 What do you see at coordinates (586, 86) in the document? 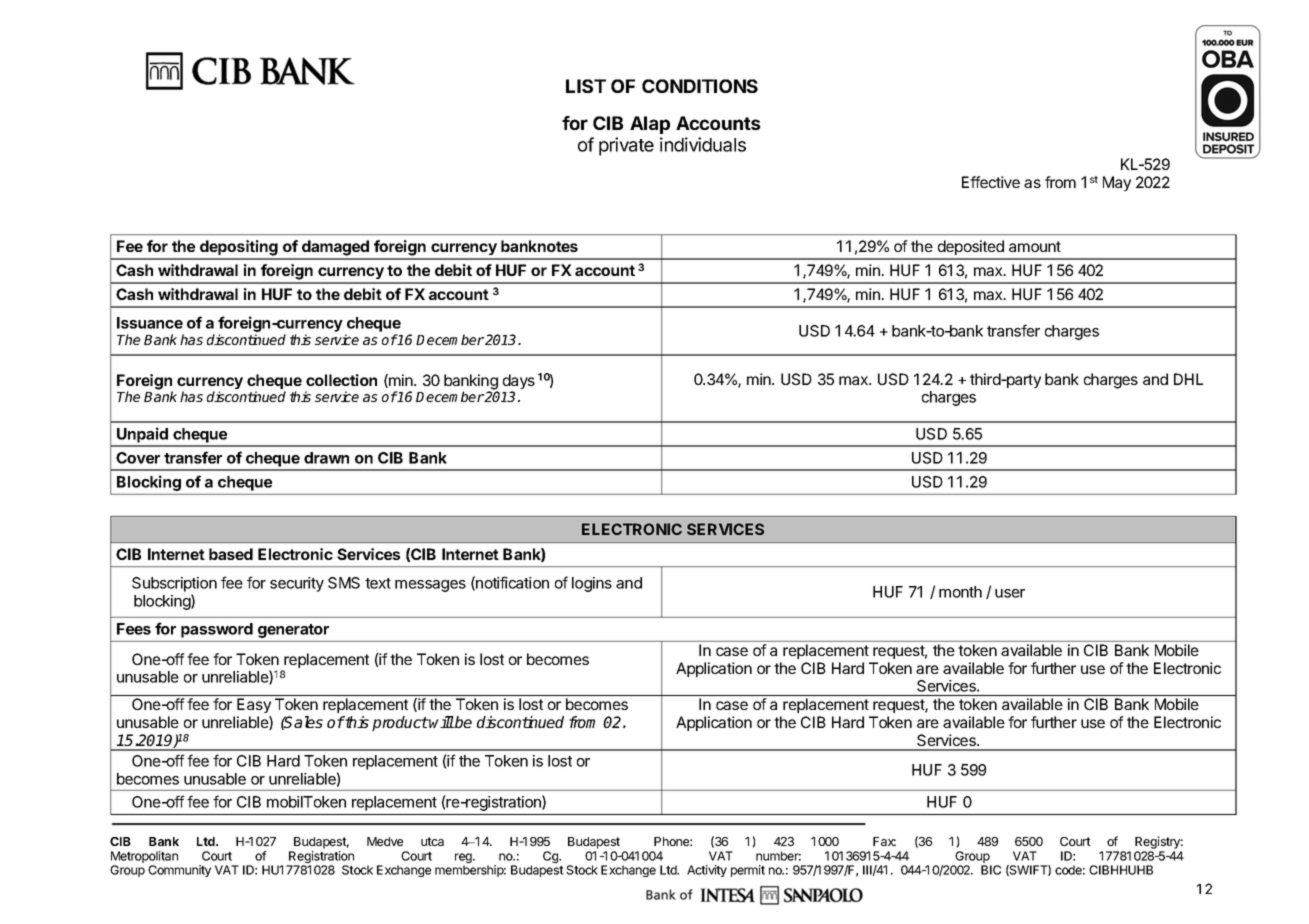
I see `LIST` at bounding box center [586, 86].
